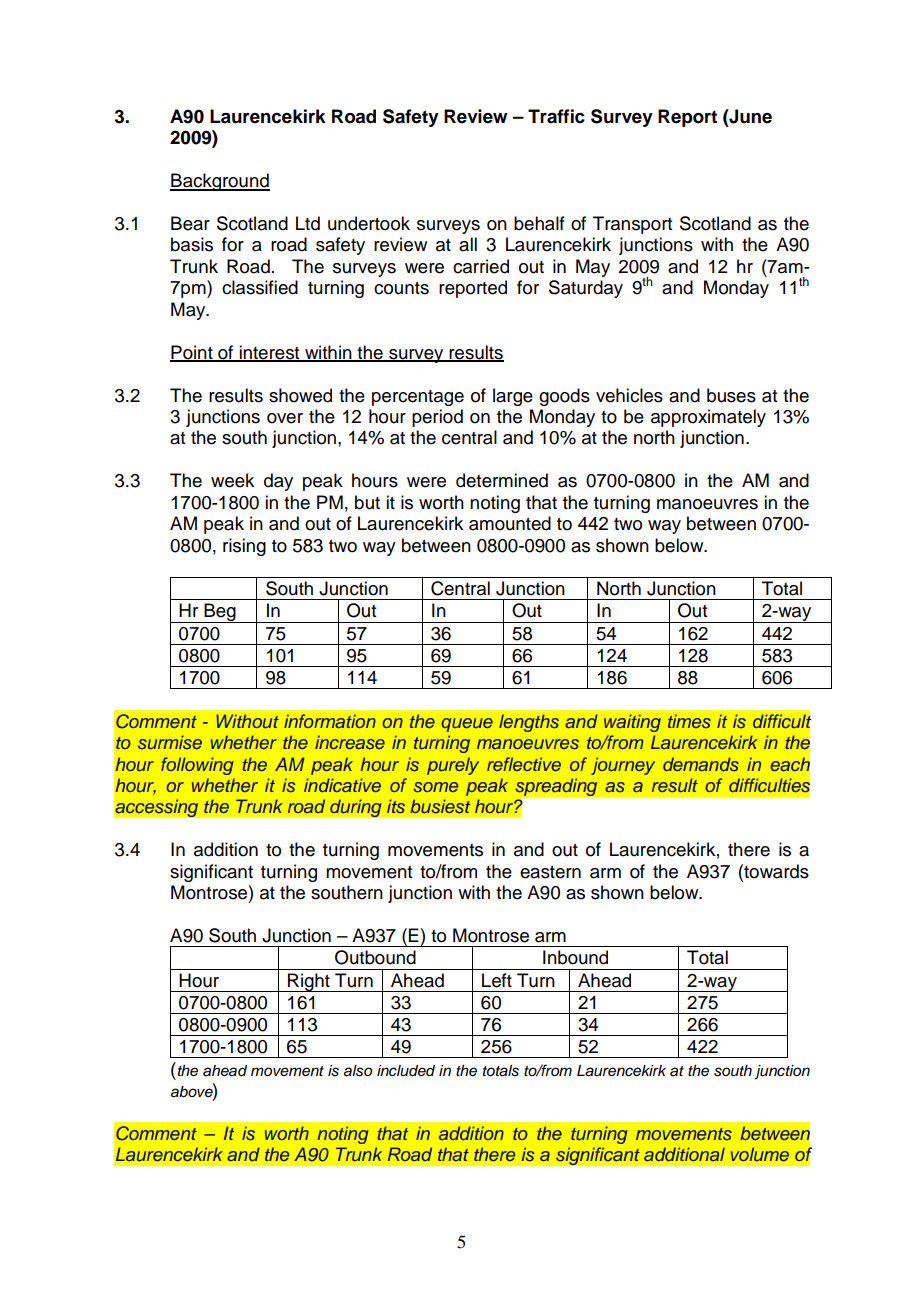 The width and height of the page is (924, 1308). Describe the element at coordinates (358, 1071) in the page. I see `also` at that location.
